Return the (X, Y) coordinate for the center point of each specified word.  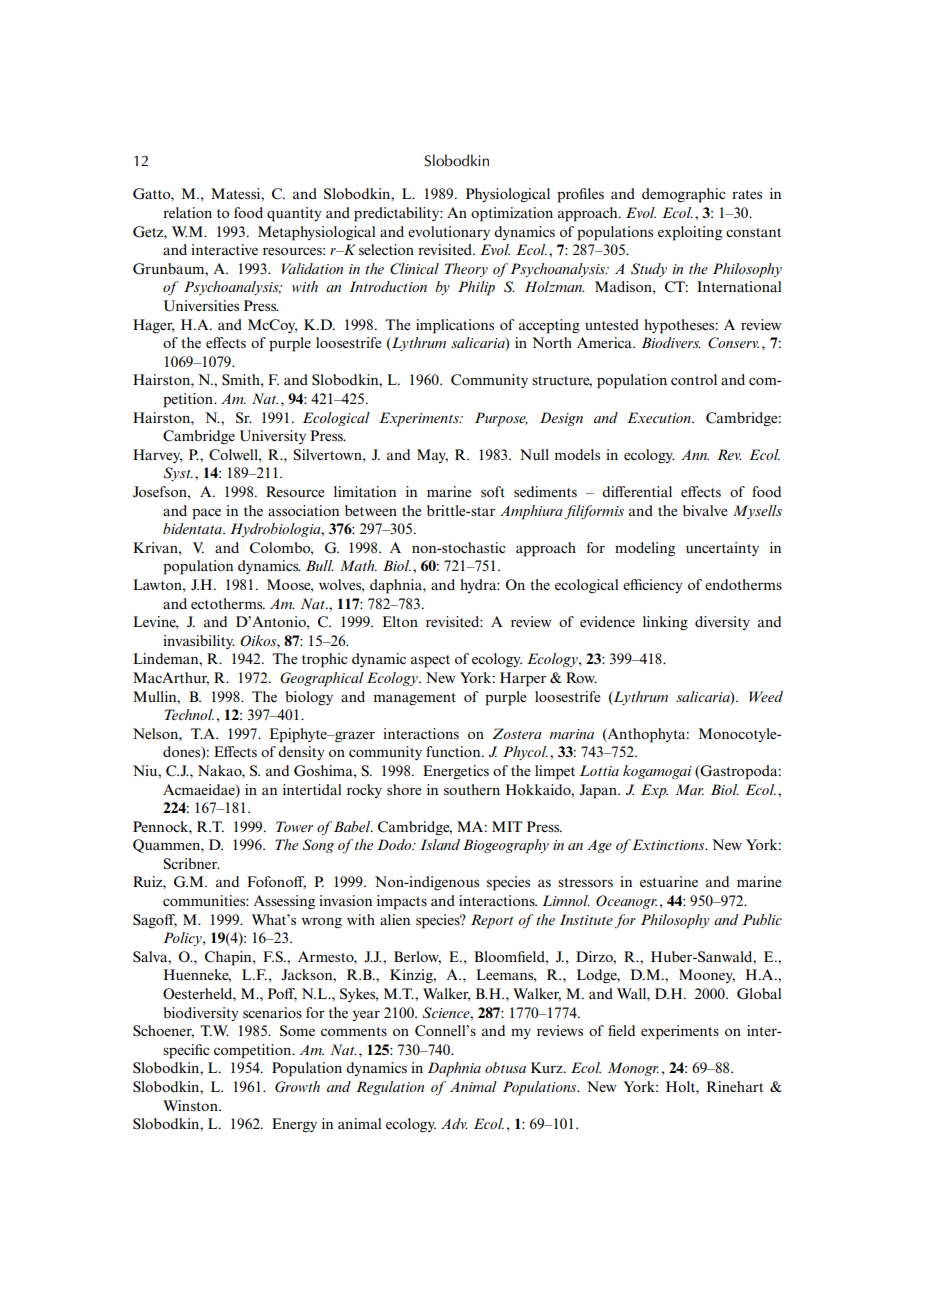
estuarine (669, 881)
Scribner (192, 864)
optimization (512, 214)
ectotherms (228, 603)
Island (440, 844)
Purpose (501, 419)
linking (665, 623)
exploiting (690, 233)
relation (187, 212)
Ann (695, 455)
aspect (430, 661)
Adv (454, 1123)
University (273, 437)
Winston (191, 1105)
